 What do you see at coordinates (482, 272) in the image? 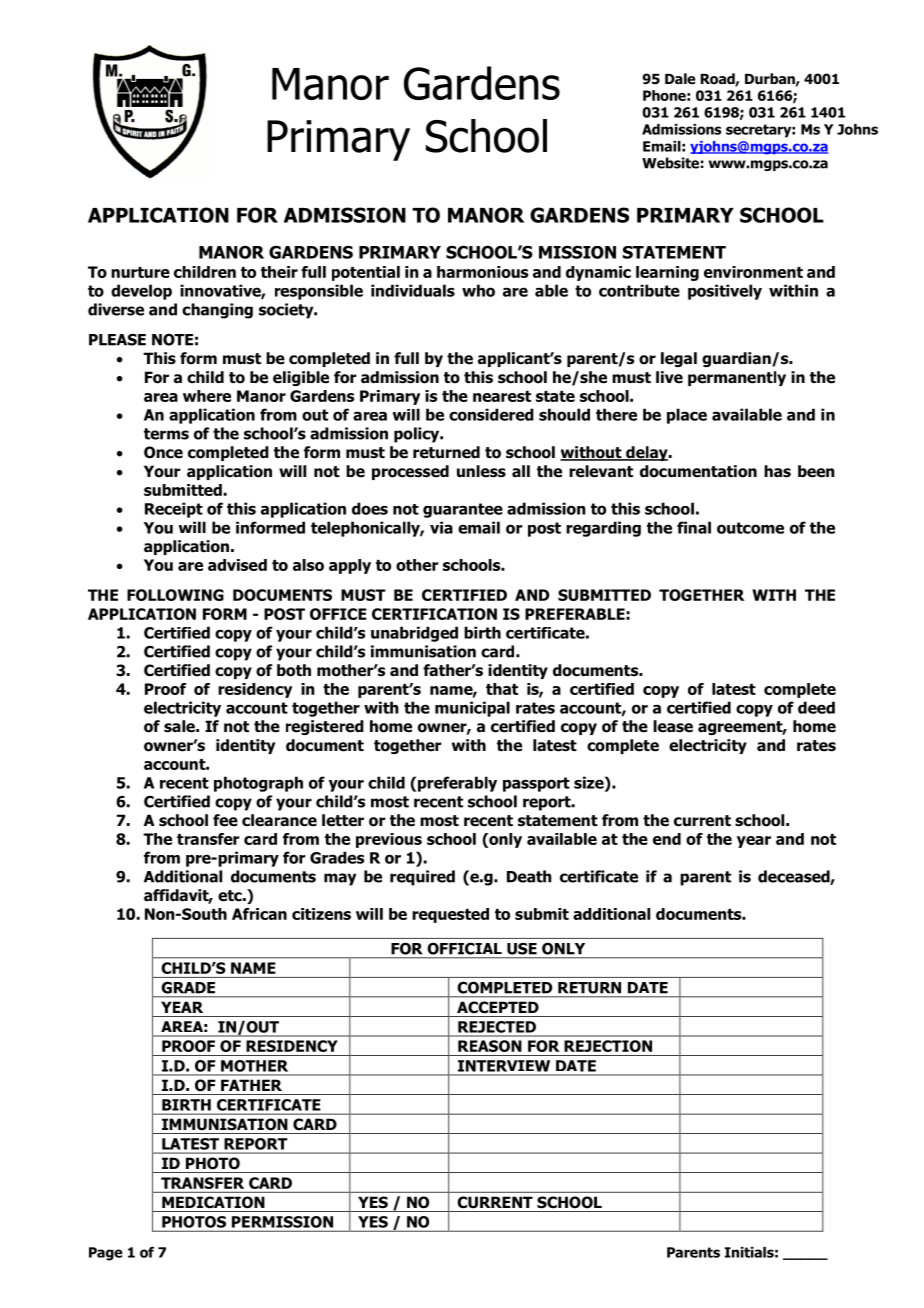
I see `harmonious` at bounding box center [482, 272].
